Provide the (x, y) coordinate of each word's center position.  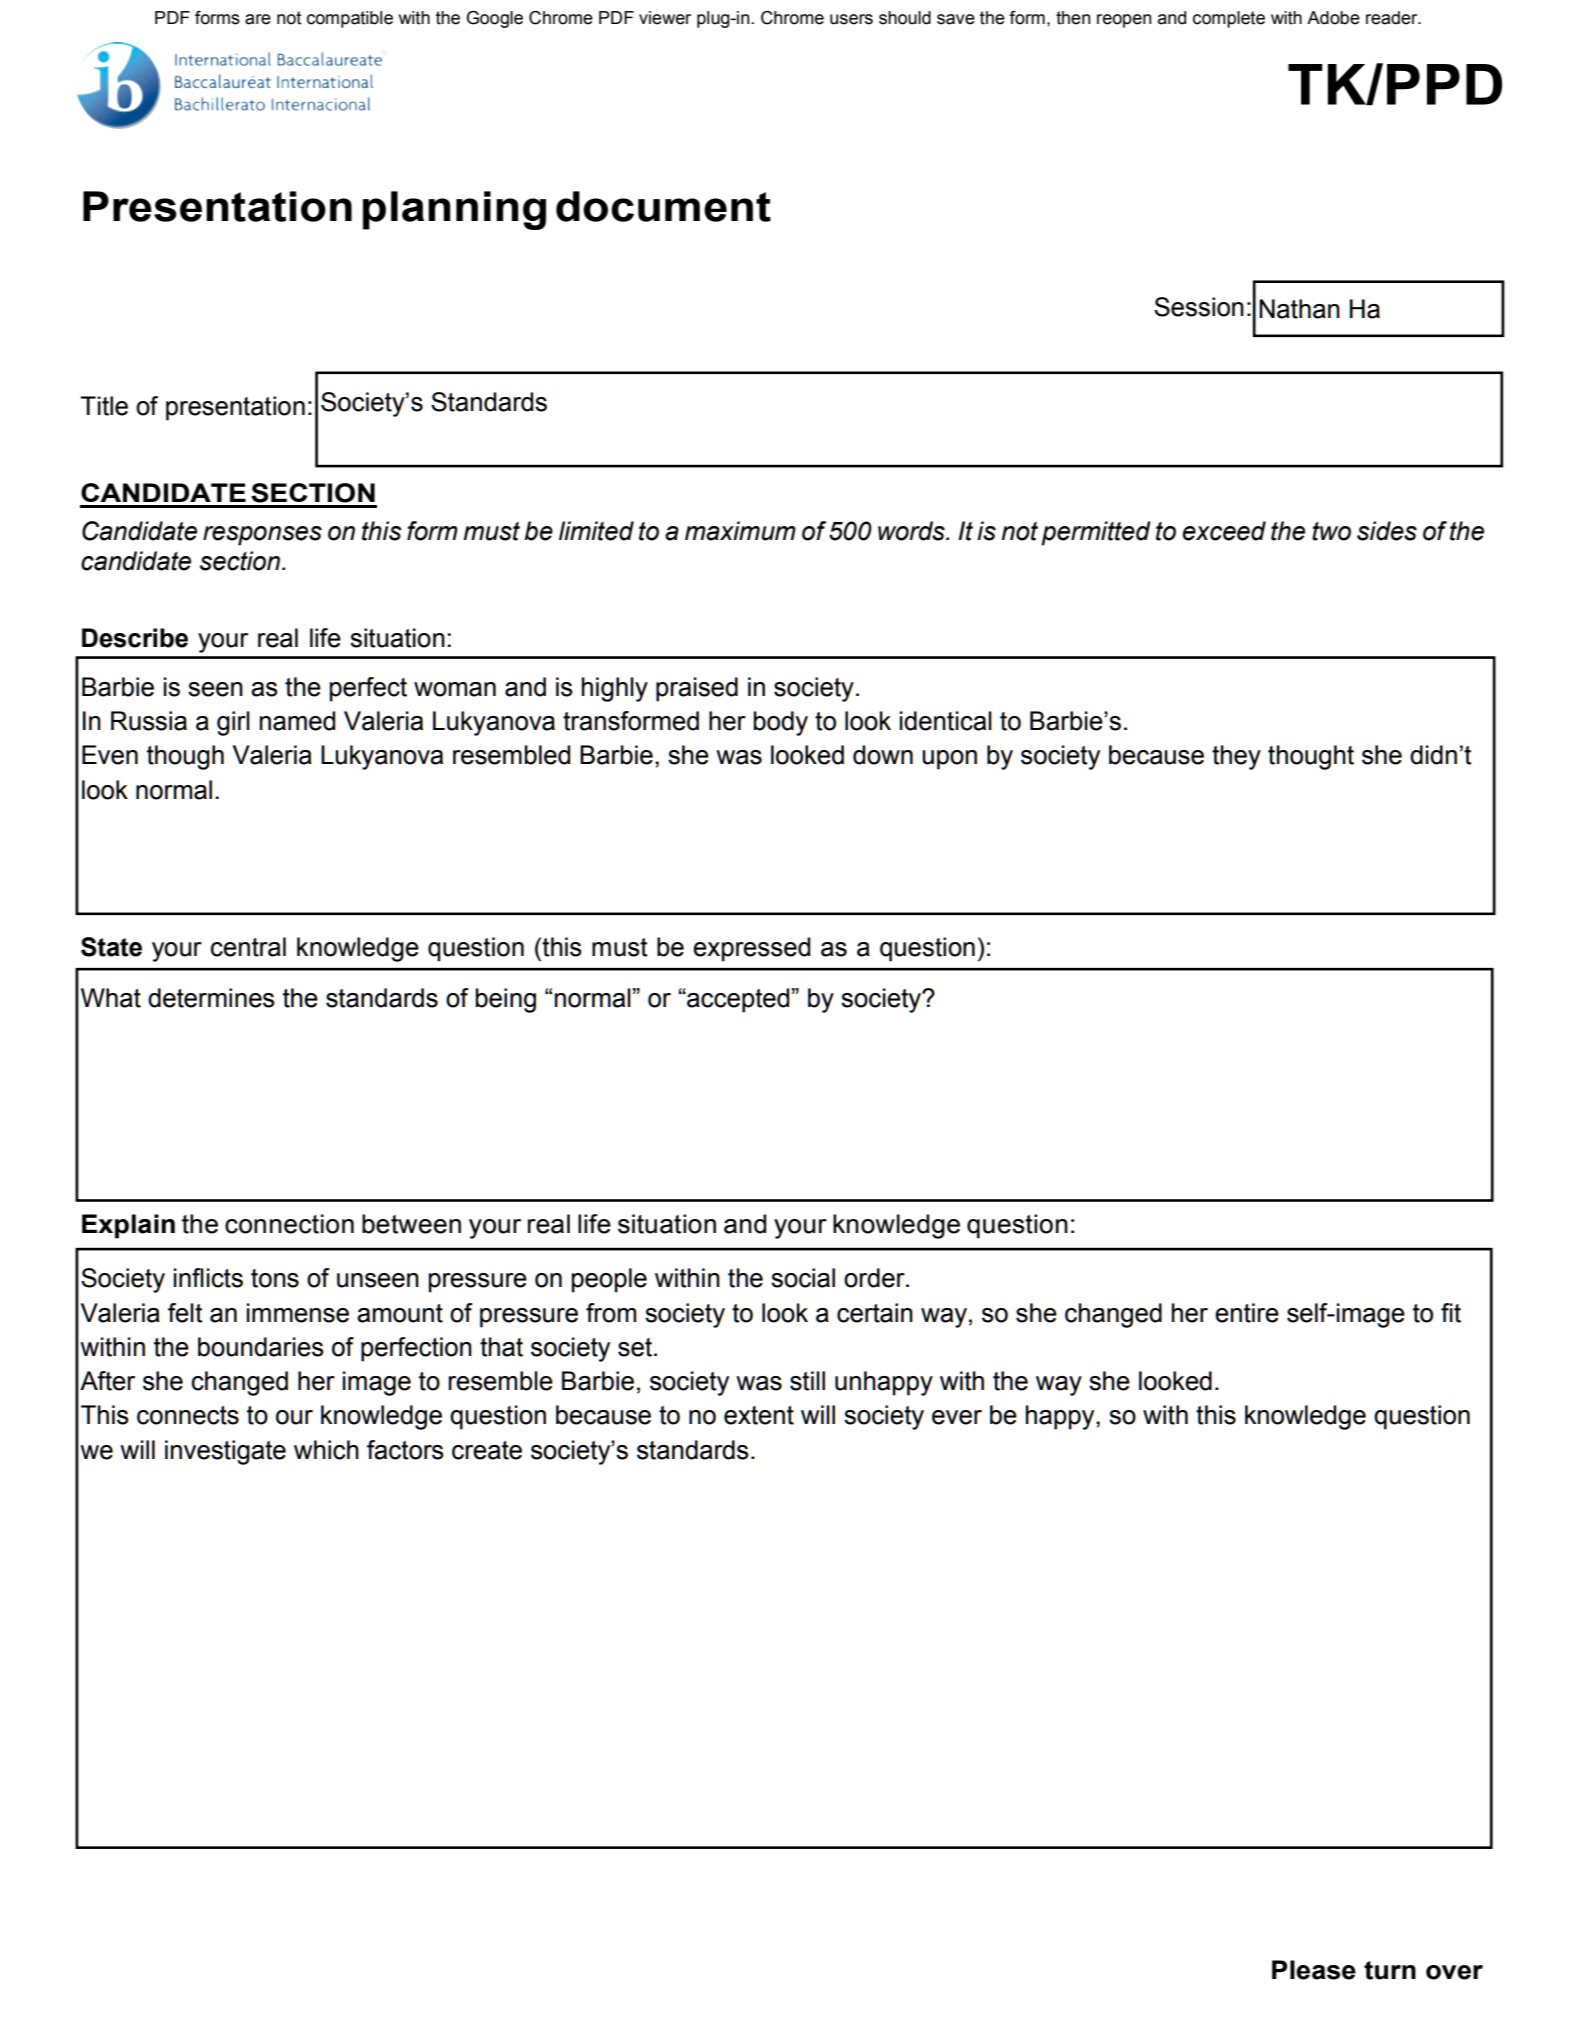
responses (262, 536)
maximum (740, 531)
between (411, 1224)
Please (1314, 1970)
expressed (752, 949)
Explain (128, 1226)
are (258, 19)
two (1331, 531)
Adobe (1333, 18)
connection (289, 1224)
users (851, 19)
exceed (1224, 531)
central (248, 947)
